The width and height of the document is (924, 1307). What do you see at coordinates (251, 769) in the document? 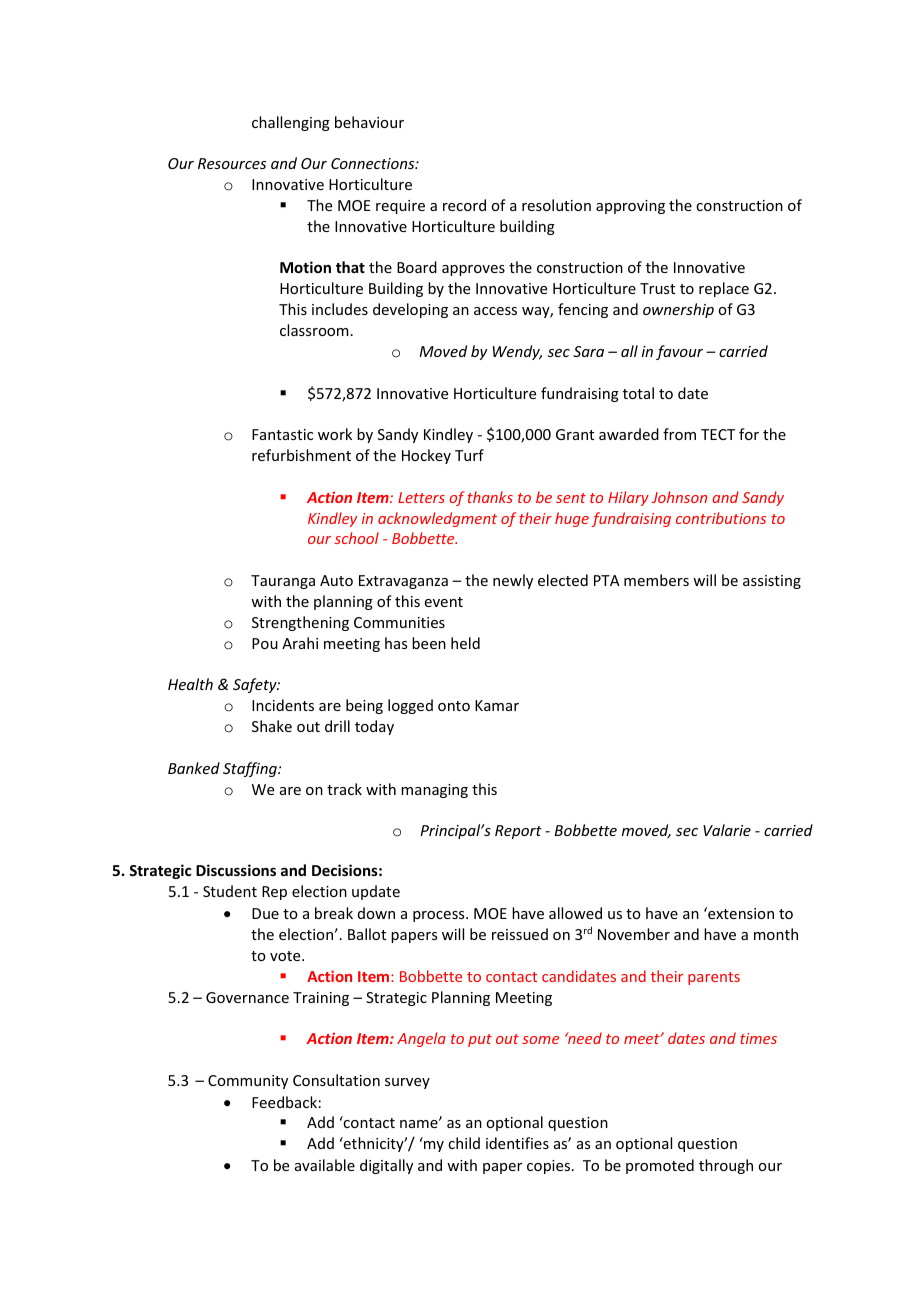
I see `Staffing` at bounding box center [251, 769].
